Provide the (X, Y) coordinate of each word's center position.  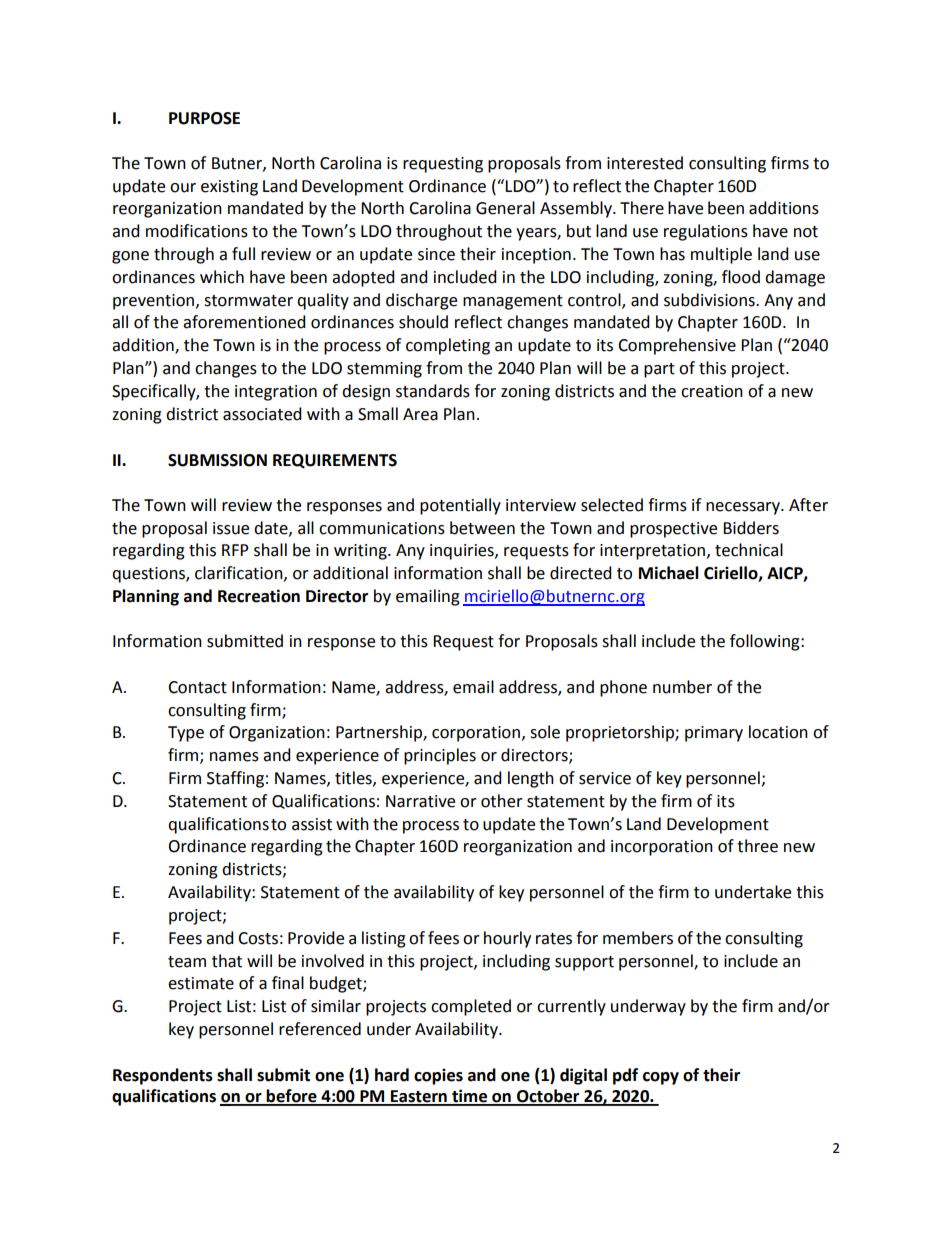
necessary (744, 508)
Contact (197, 687)
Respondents (163, 1076)
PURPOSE (204, 118)
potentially (460, 506)
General (505, 208)
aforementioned (244, 322)
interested (645, 163)
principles (440, 756)
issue (231, 528)
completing (448, 346)
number (682, 687)
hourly (507, 939)
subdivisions (710, 300)
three (757, 846)
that (227, 961)
